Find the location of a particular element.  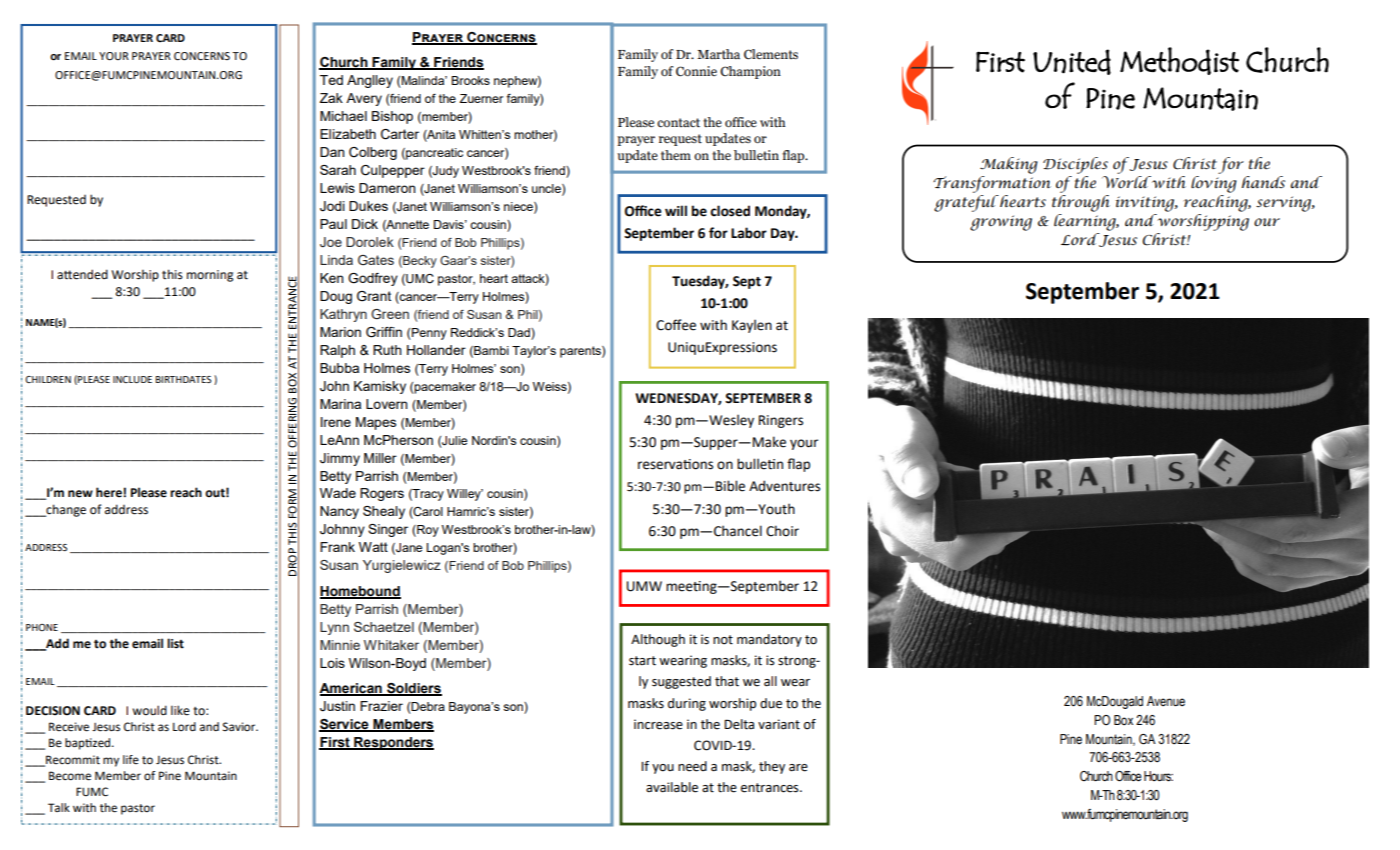

available is located at coordinates (672, 787).
